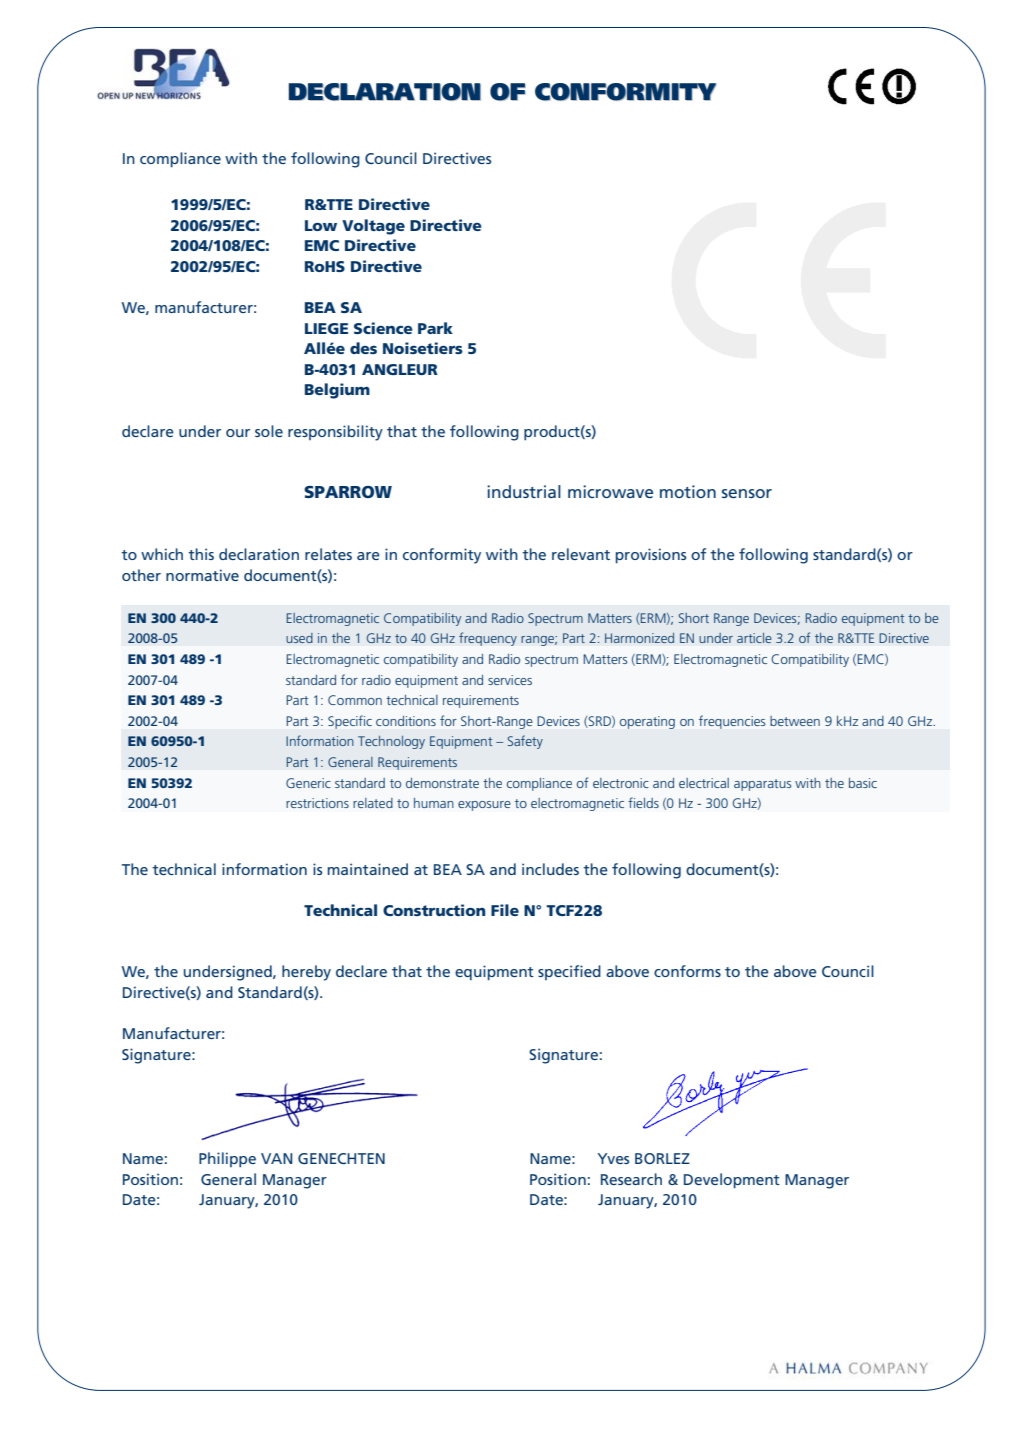 The width and height of the screenshot is (1022, 1445). What do you see at coordinates (550, 869) in the screenshot?
I see `includes` at bounding box center [550, 869].
